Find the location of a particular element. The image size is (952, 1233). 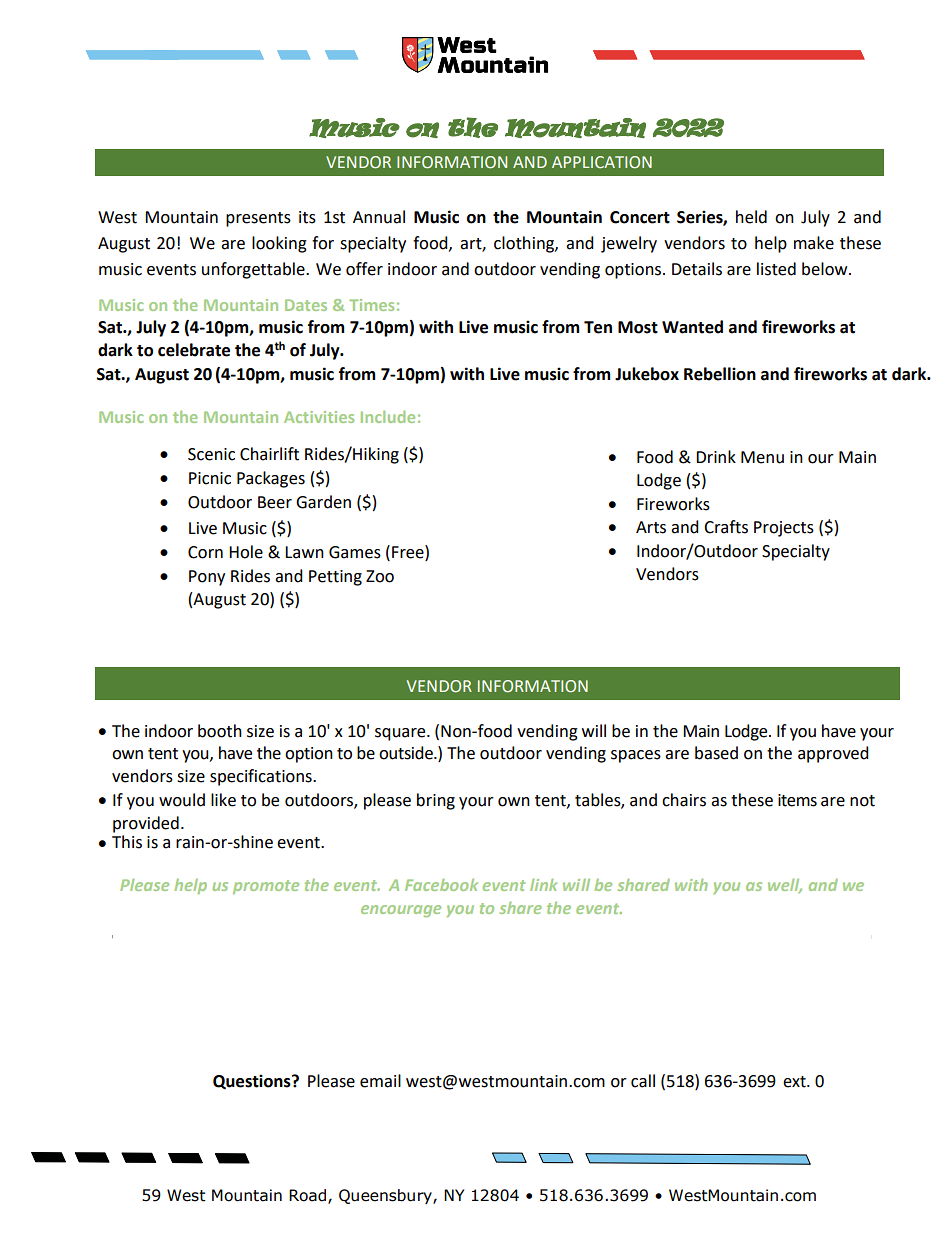

bring is located at coordinates (436, 801).
